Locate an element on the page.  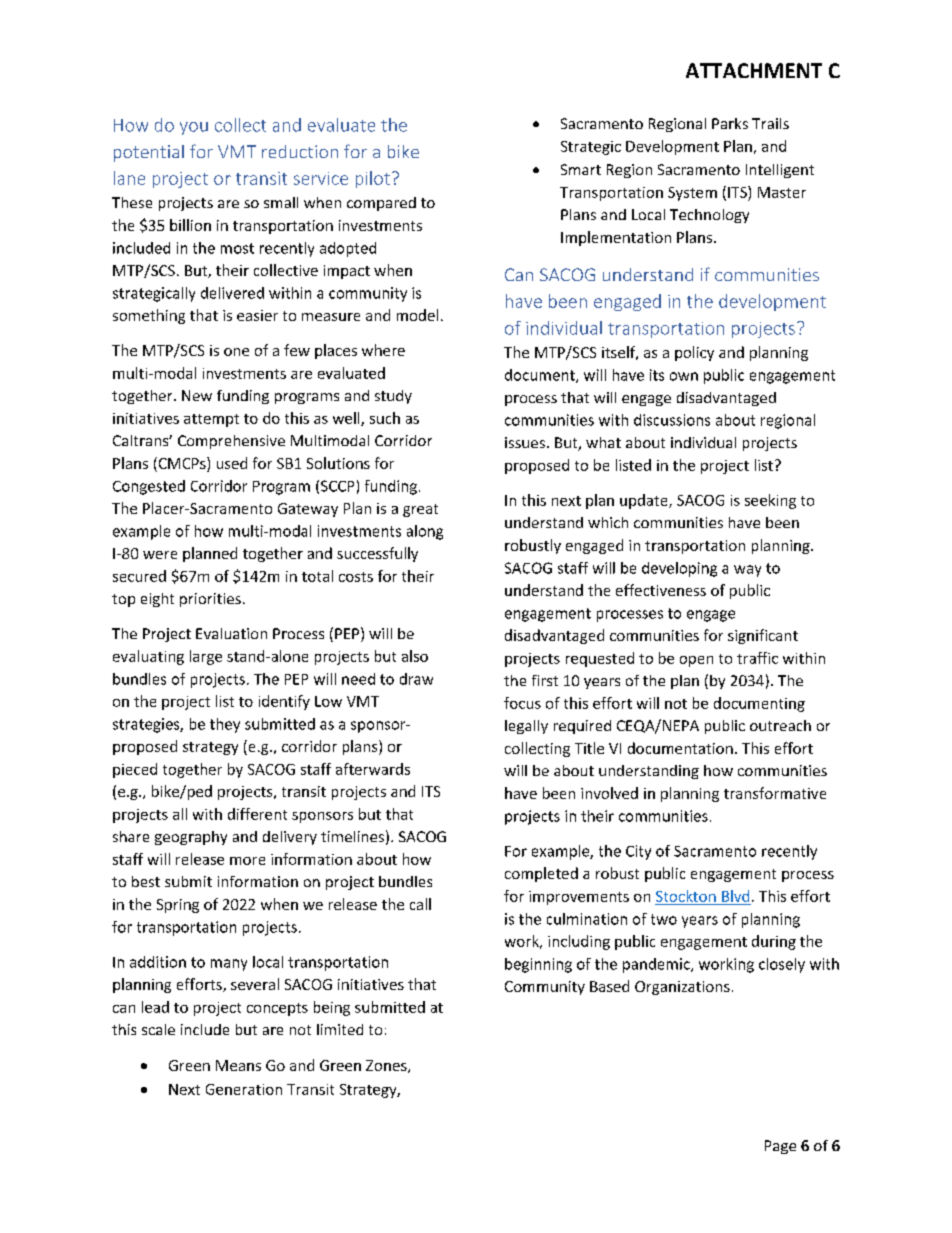
you is located at coordinates (194, 128).
